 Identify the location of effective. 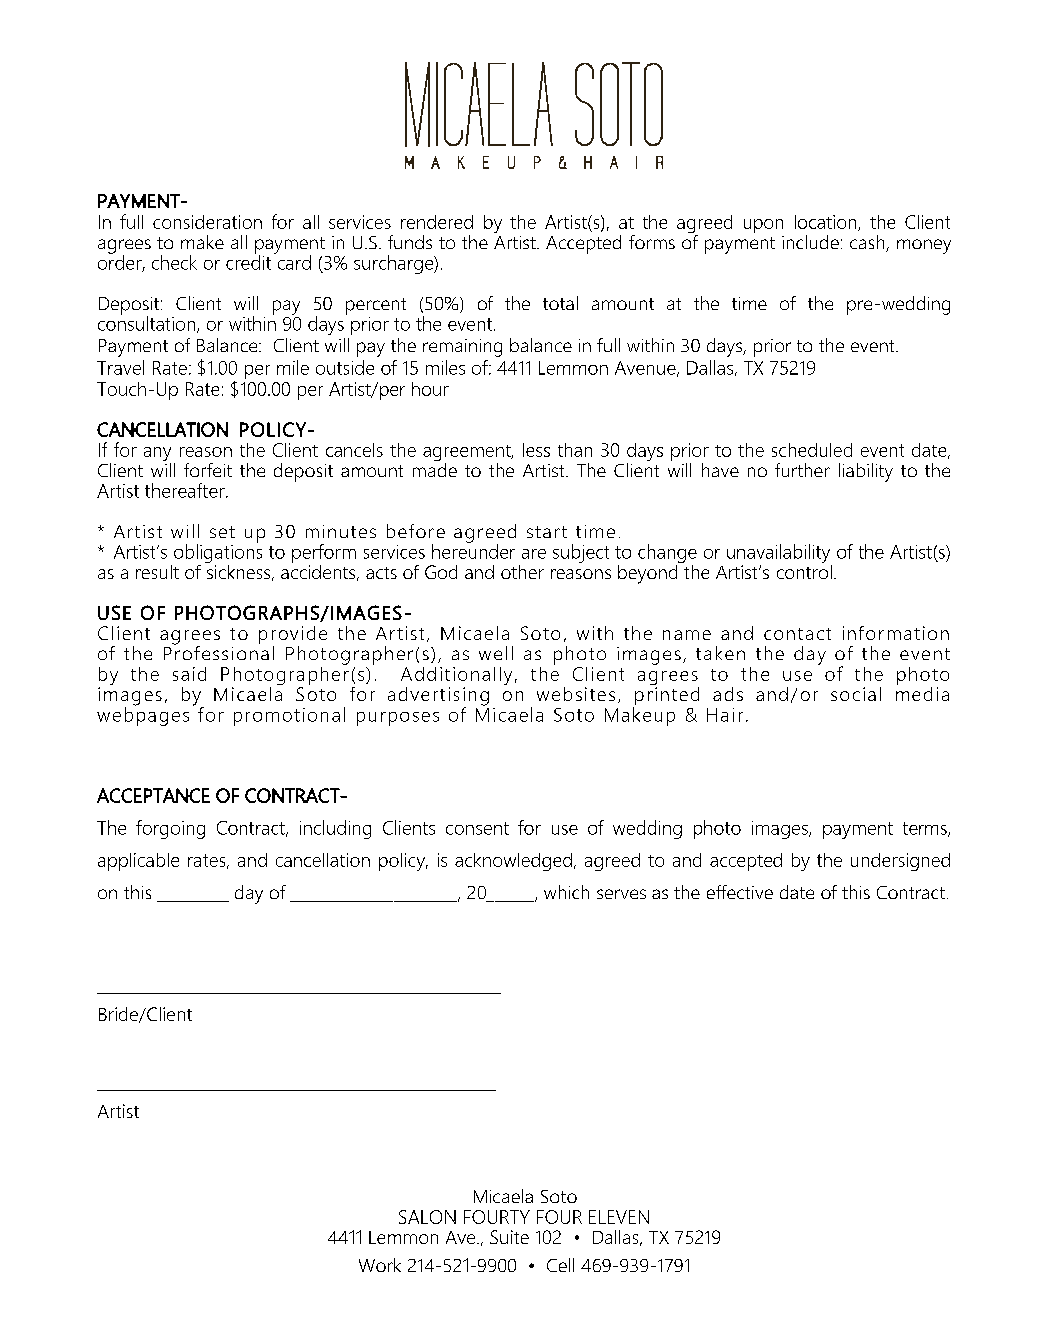
(740, 892).
